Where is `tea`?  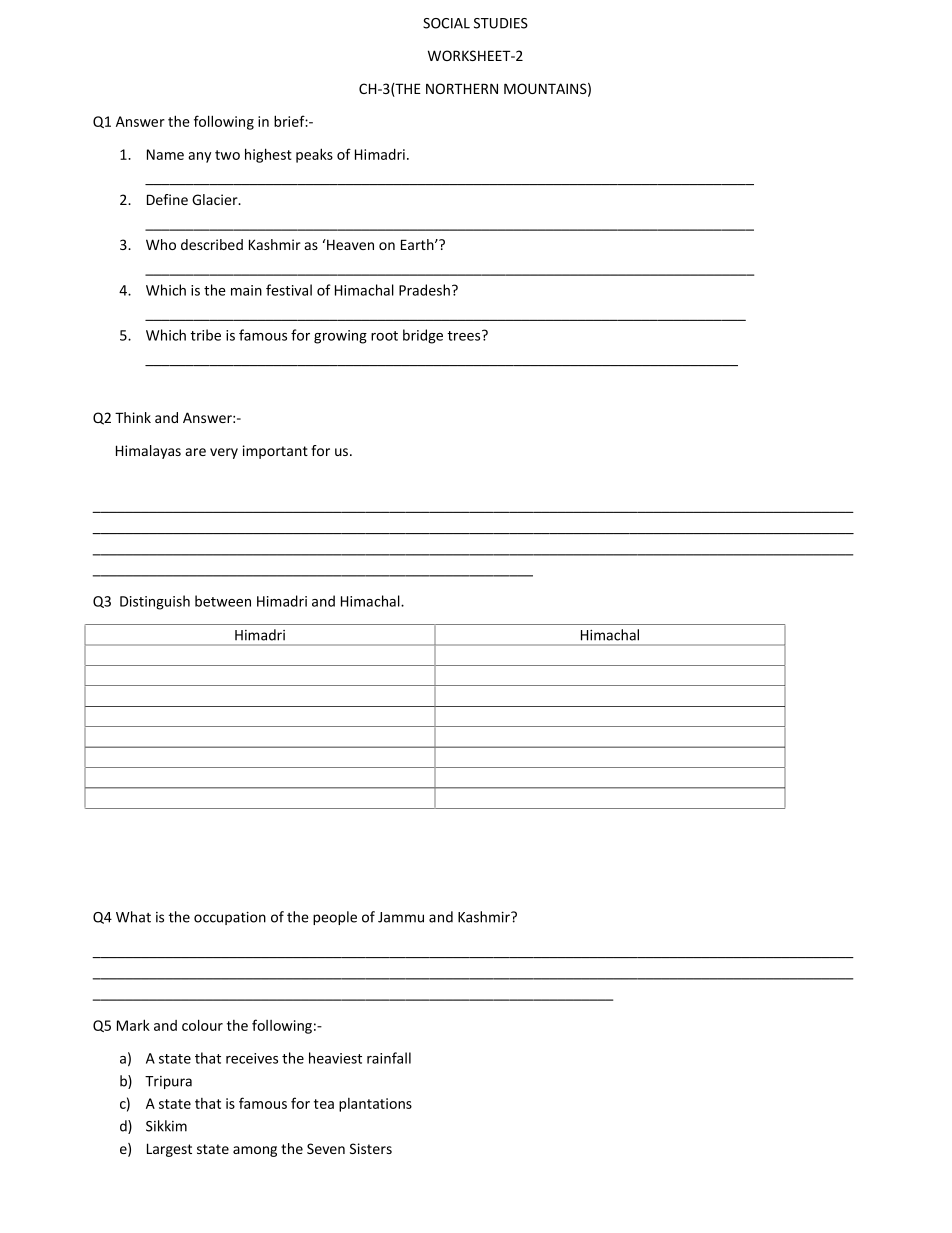 tea is located at coordinates (324, 1104).
